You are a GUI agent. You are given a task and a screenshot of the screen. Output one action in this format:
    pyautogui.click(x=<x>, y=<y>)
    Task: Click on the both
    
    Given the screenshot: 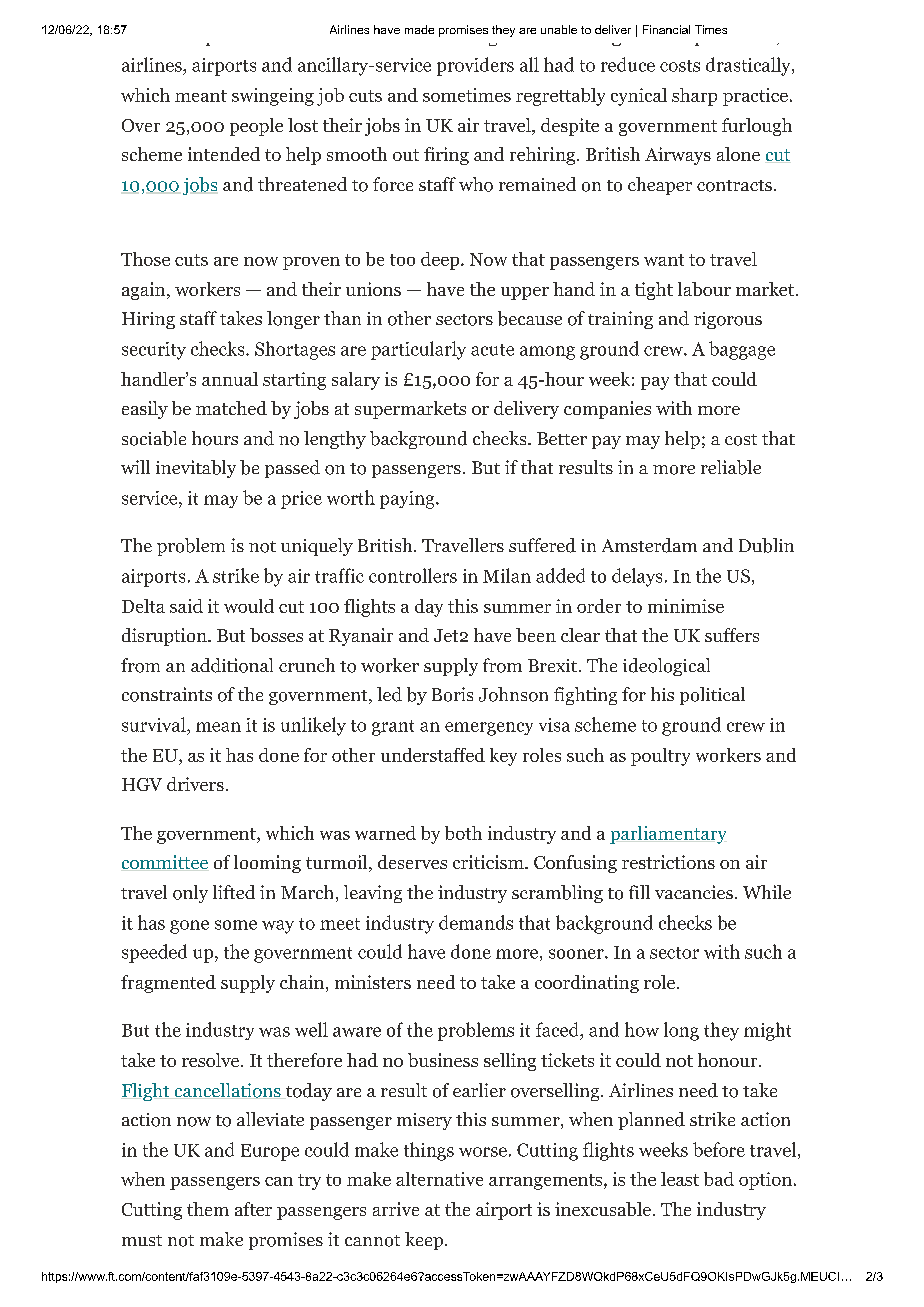 What is the action you would take?
    pyautogui.click(x=463, y=833)
